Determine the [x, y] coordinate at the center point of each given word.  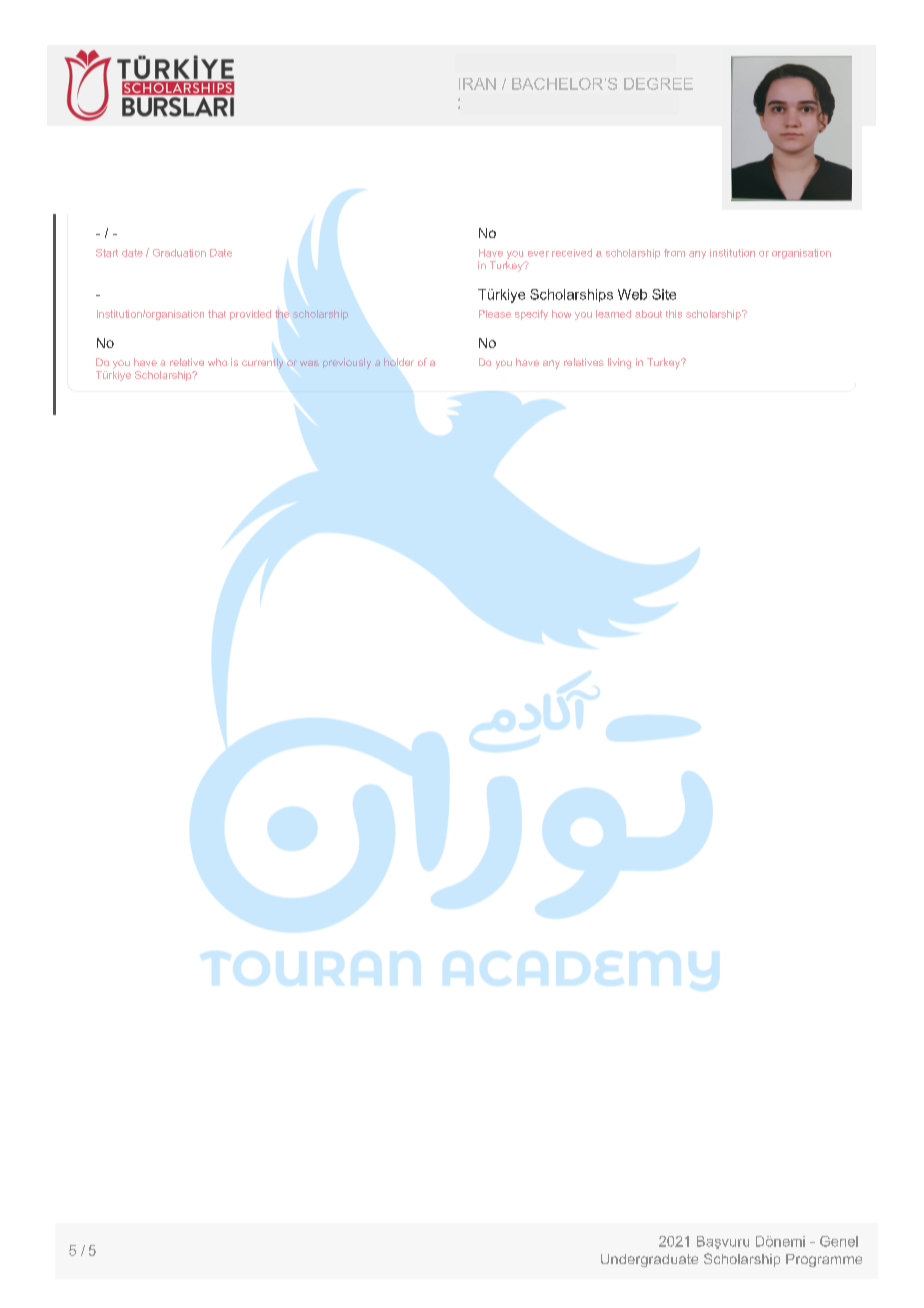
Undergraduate [649, 1260]
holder [399, 362]
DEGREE [658, 84]
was [309, 363]
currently [262, 363]
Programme [824, 1260]
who [217, 362]
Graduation [179, 253]
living [619, 363]
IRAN [477, 84]
